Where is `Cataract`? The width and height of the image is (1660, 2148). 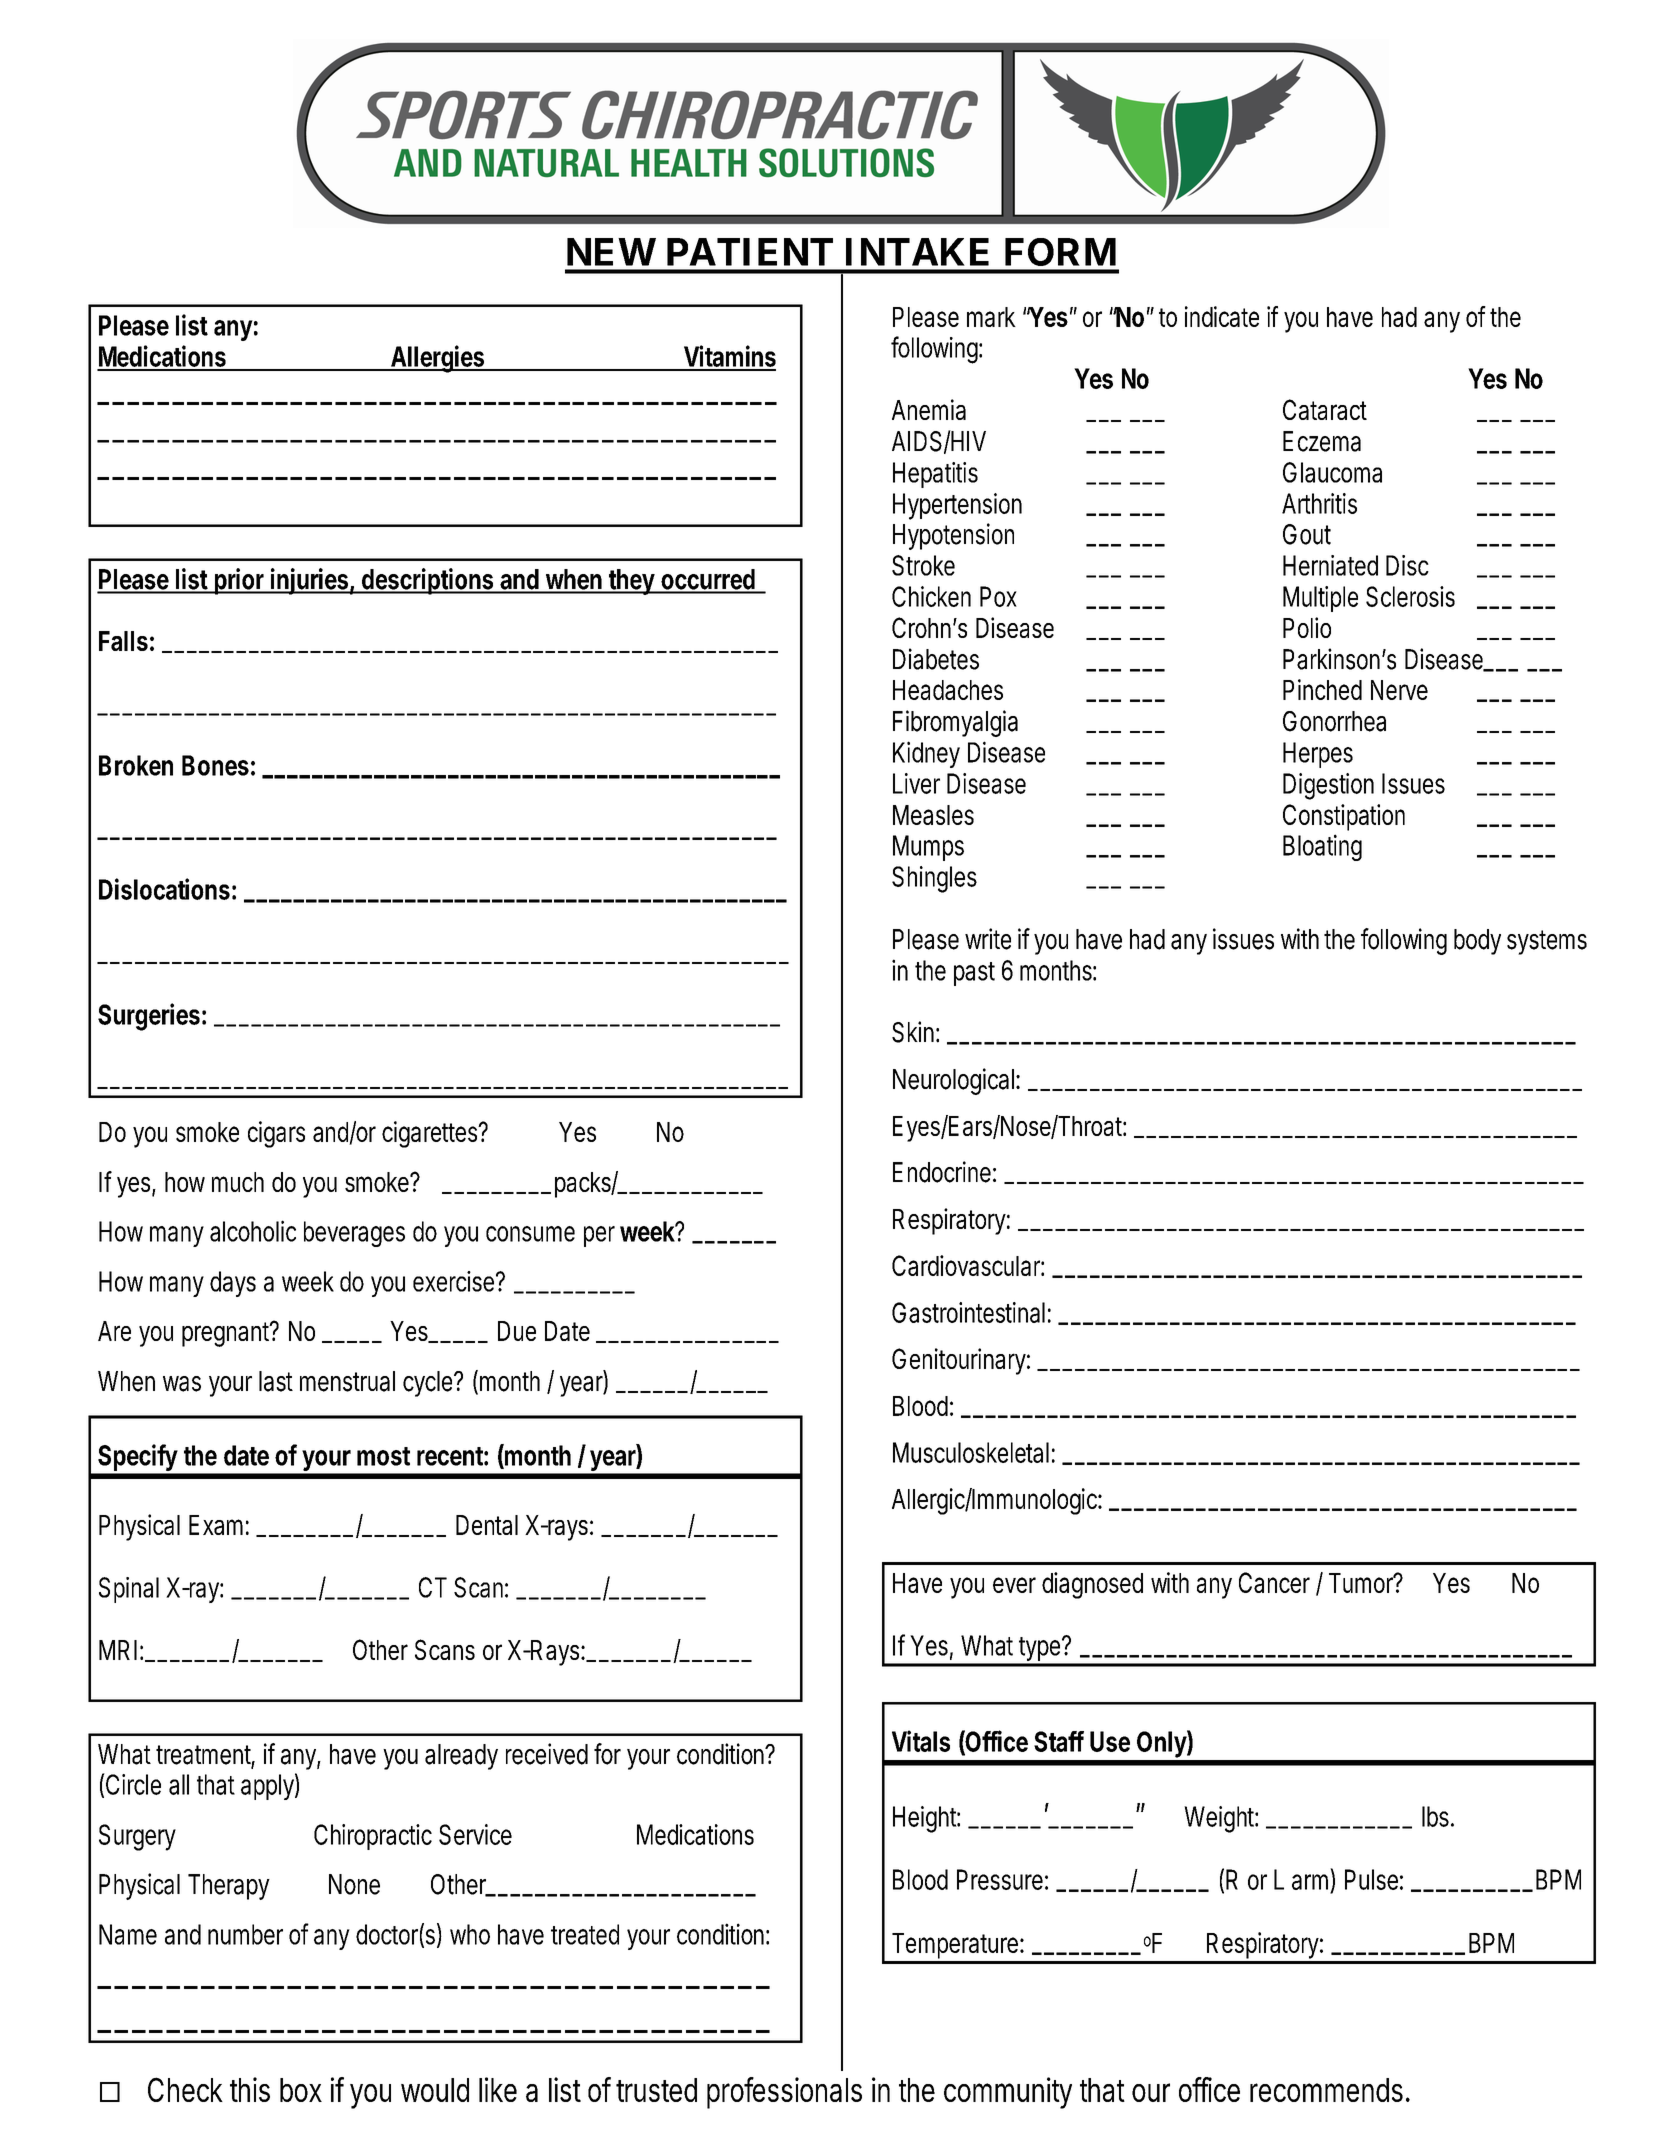
Cataract is located at coordinates (1325, 409).
